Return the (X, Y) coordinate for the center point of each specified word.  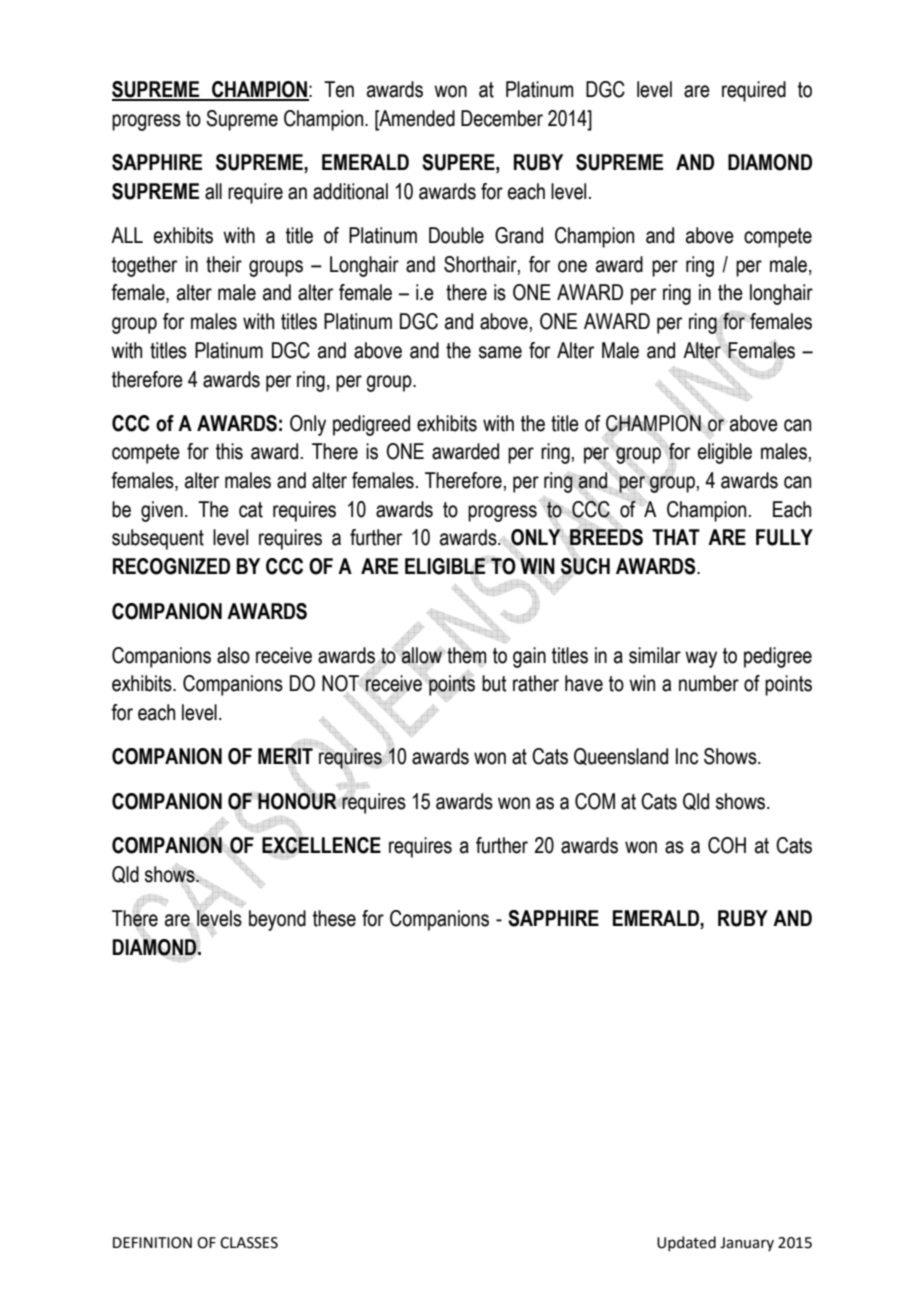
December (502, 118)
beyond (277, 920)
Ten (339, 89)
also (233, 655)
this (229, 451)
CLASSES (249, 1243)
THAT (676, 537)
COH (727, 845)
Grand (519, 235)
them (466, 655)
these (334, 918)
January (747, 1244)
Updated (686, 1243)
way (701, 659)
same (500, 352)
